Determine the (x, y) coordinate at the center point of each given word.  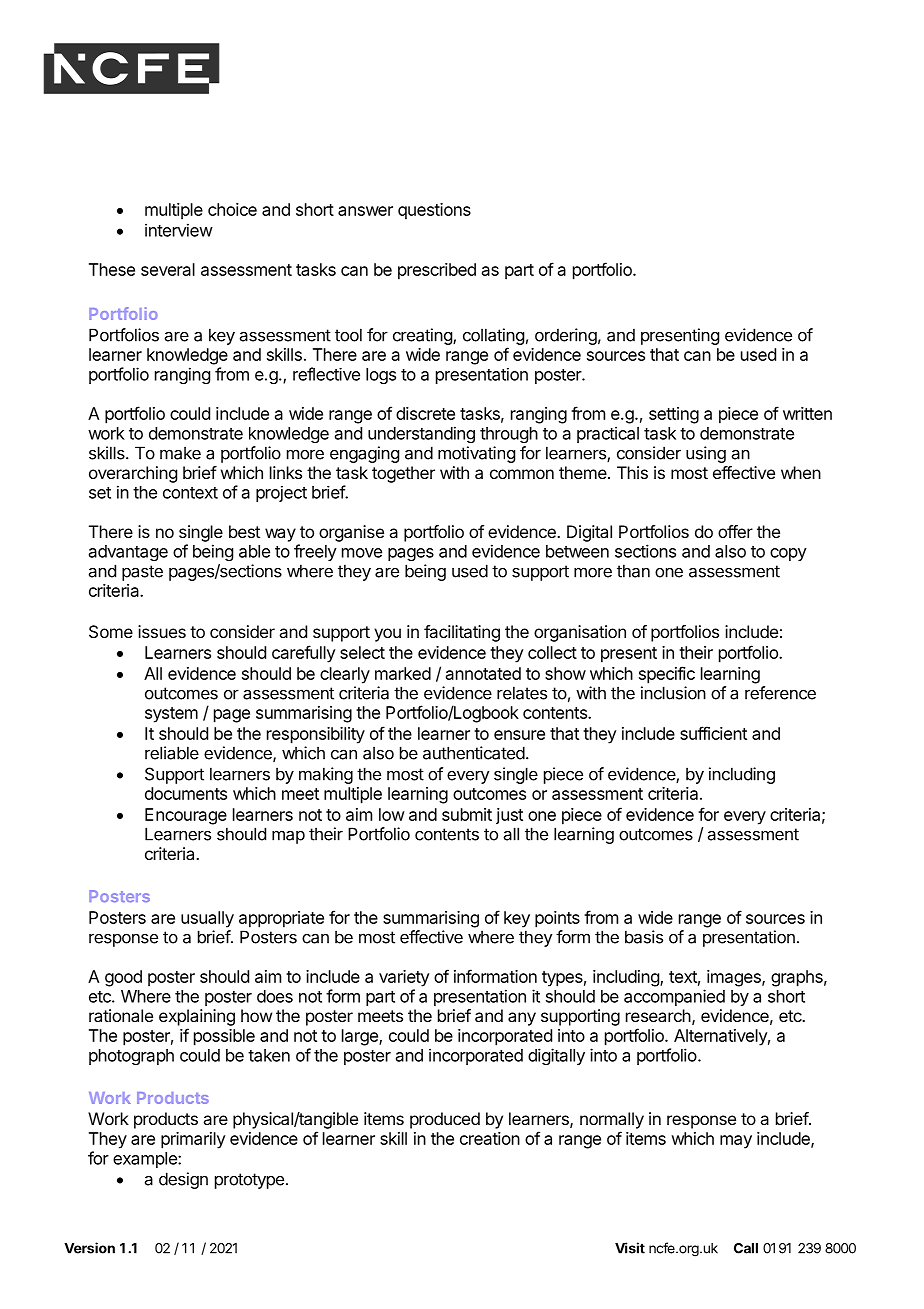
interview (179, 230)
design (183, 1180)
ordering (566, 336)
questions (434, 211)
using (706, 454)
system (171, 715)
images (735, 978)
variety (404, 978)
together (403, 474)
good (123, 978)
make (180, 453)
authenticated (474, 753)
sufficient (713, 733)
